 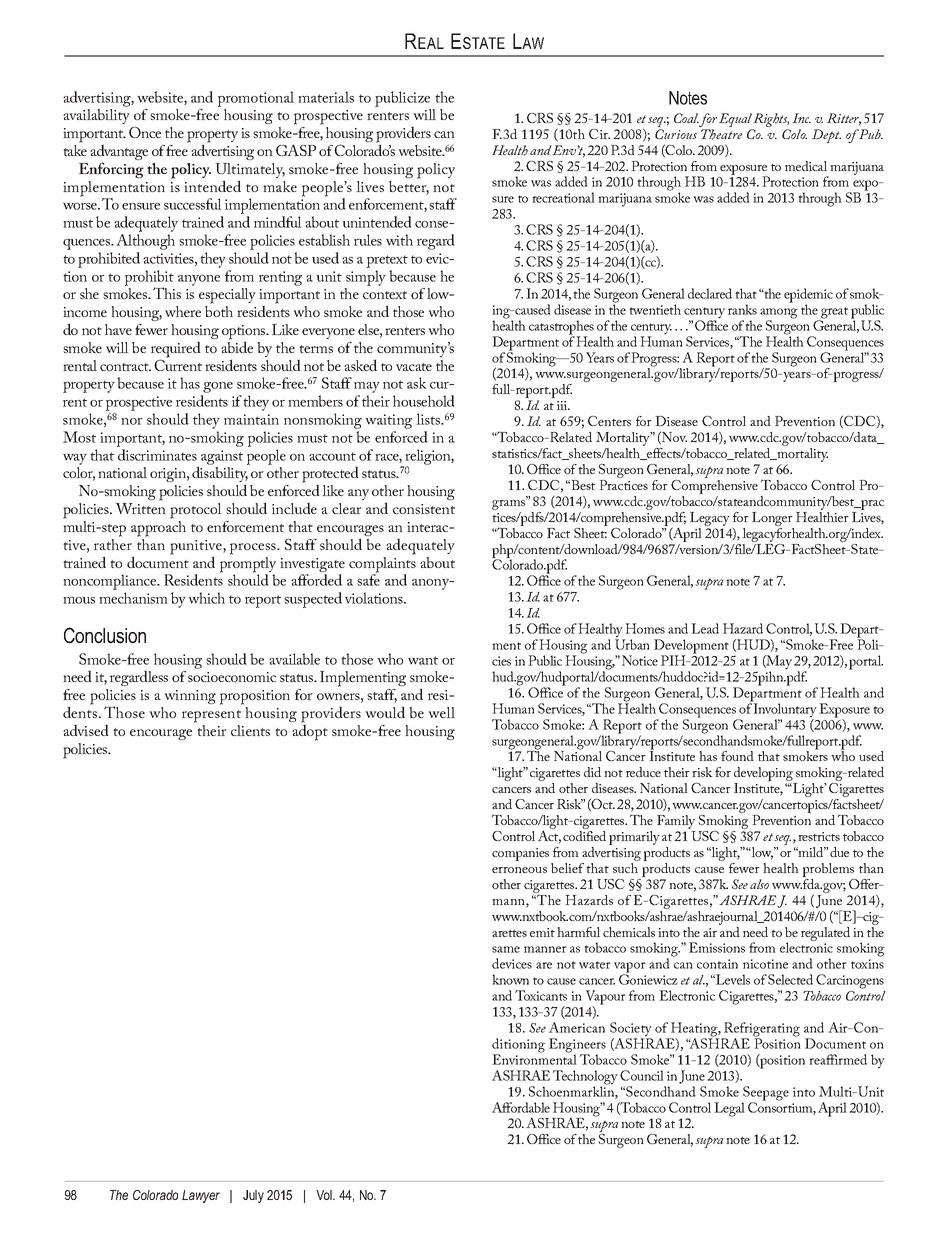 I want to click on Affordable, so click(x=521, y=1107).
